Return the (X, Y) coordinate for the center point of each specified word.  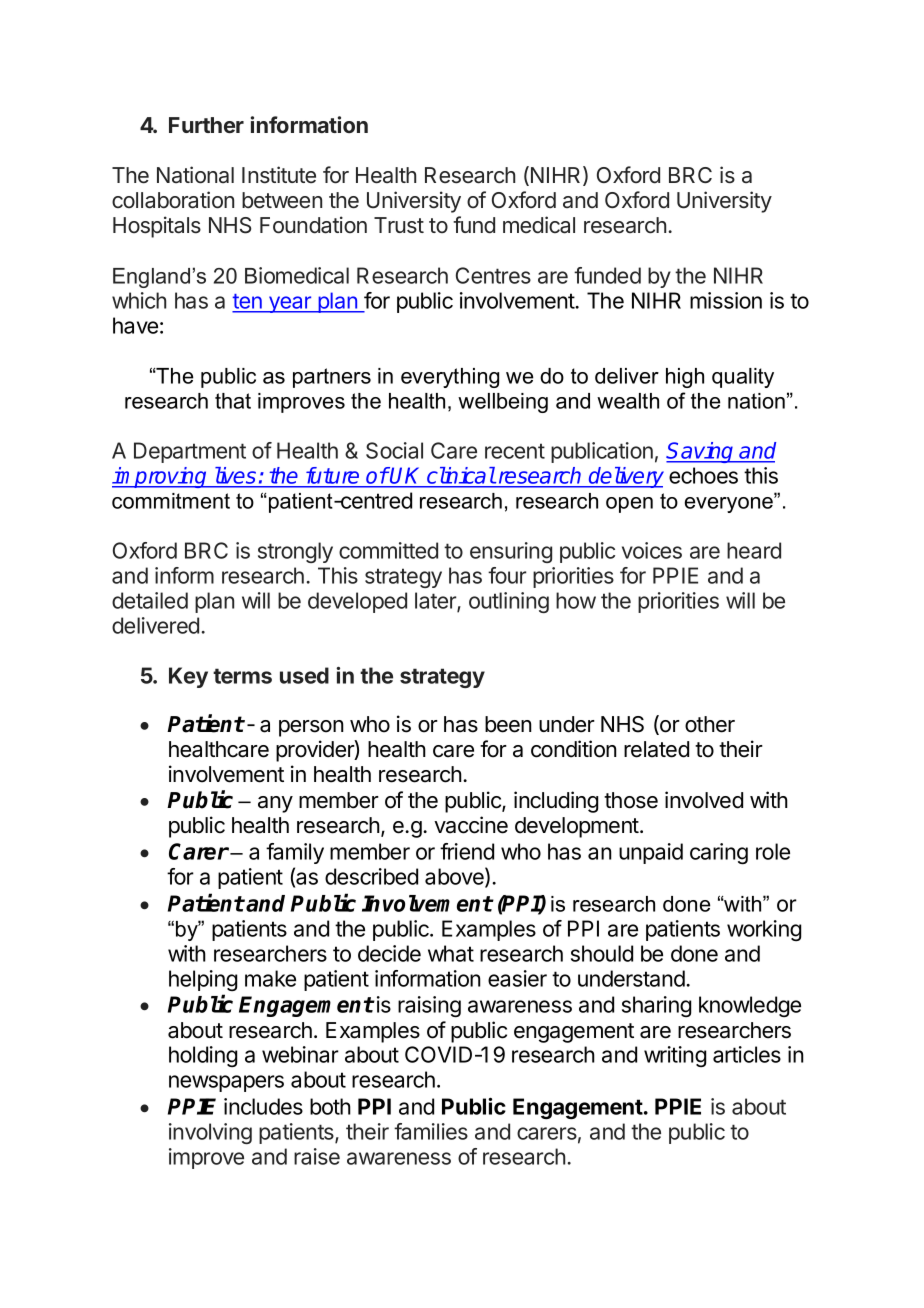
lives (236, 475)
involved (704, 800)
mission (726, 300)
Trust (399, 225)
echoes (703, 475)
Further (206, 125)
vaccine (471, 825)
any (275, 804)
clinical (461, 475)
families (431, 1131)
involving (210, 1133)
